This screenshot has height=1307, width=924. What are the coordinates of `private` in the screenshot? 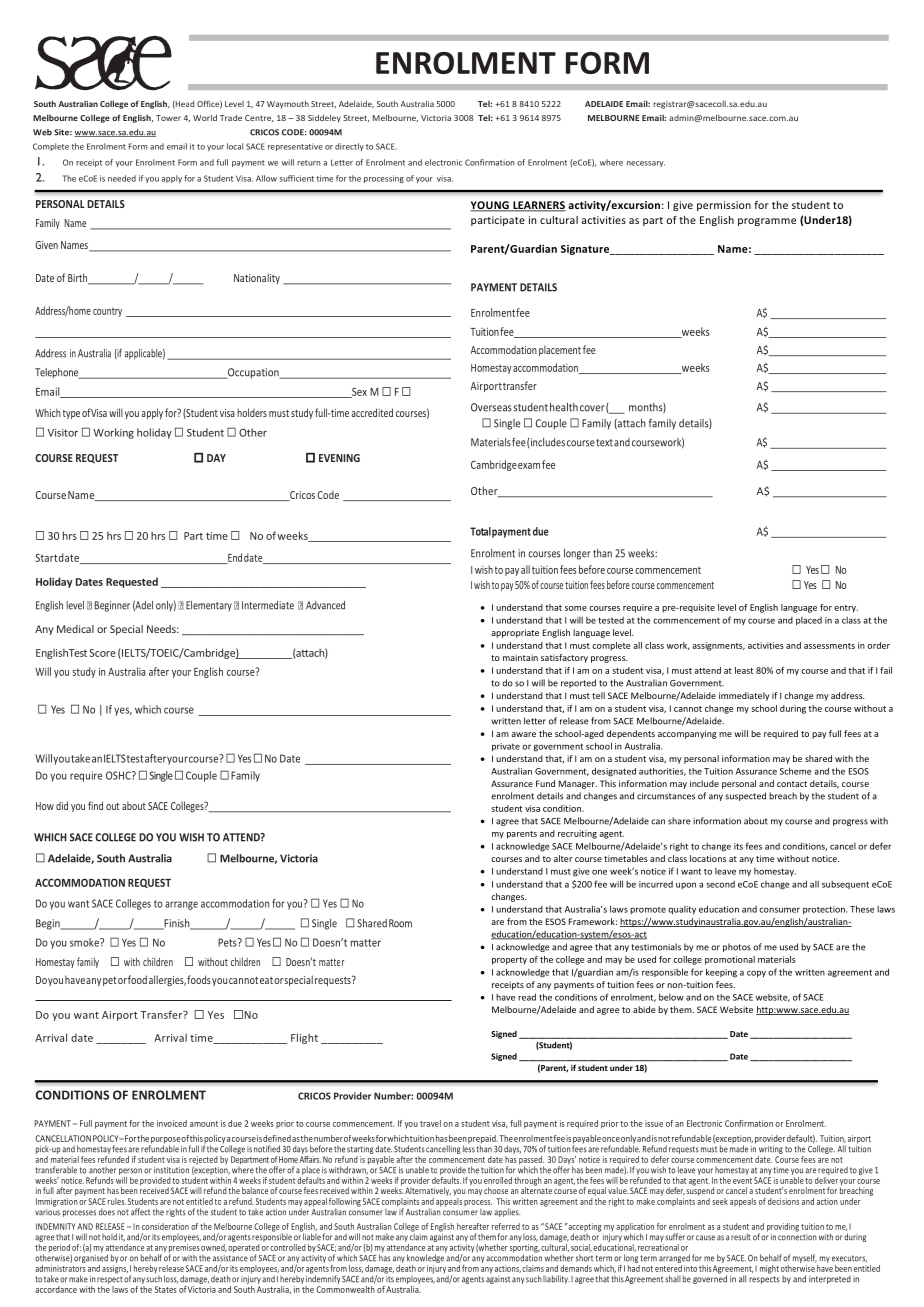 It's located at (506, 747).
